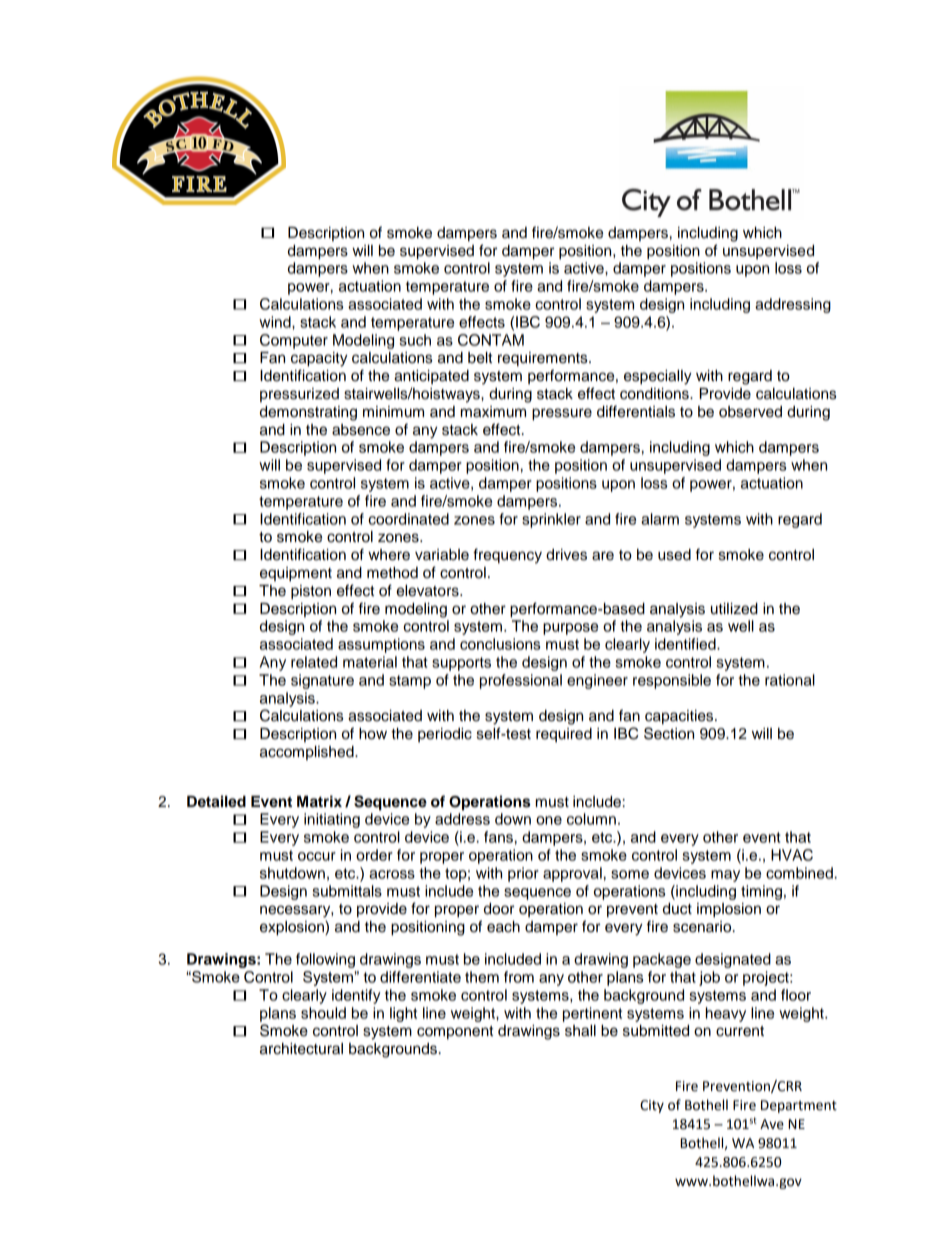 The height and width of the screenshot is (1233, 952). I want to click on Ave, so click(772, 1124).
